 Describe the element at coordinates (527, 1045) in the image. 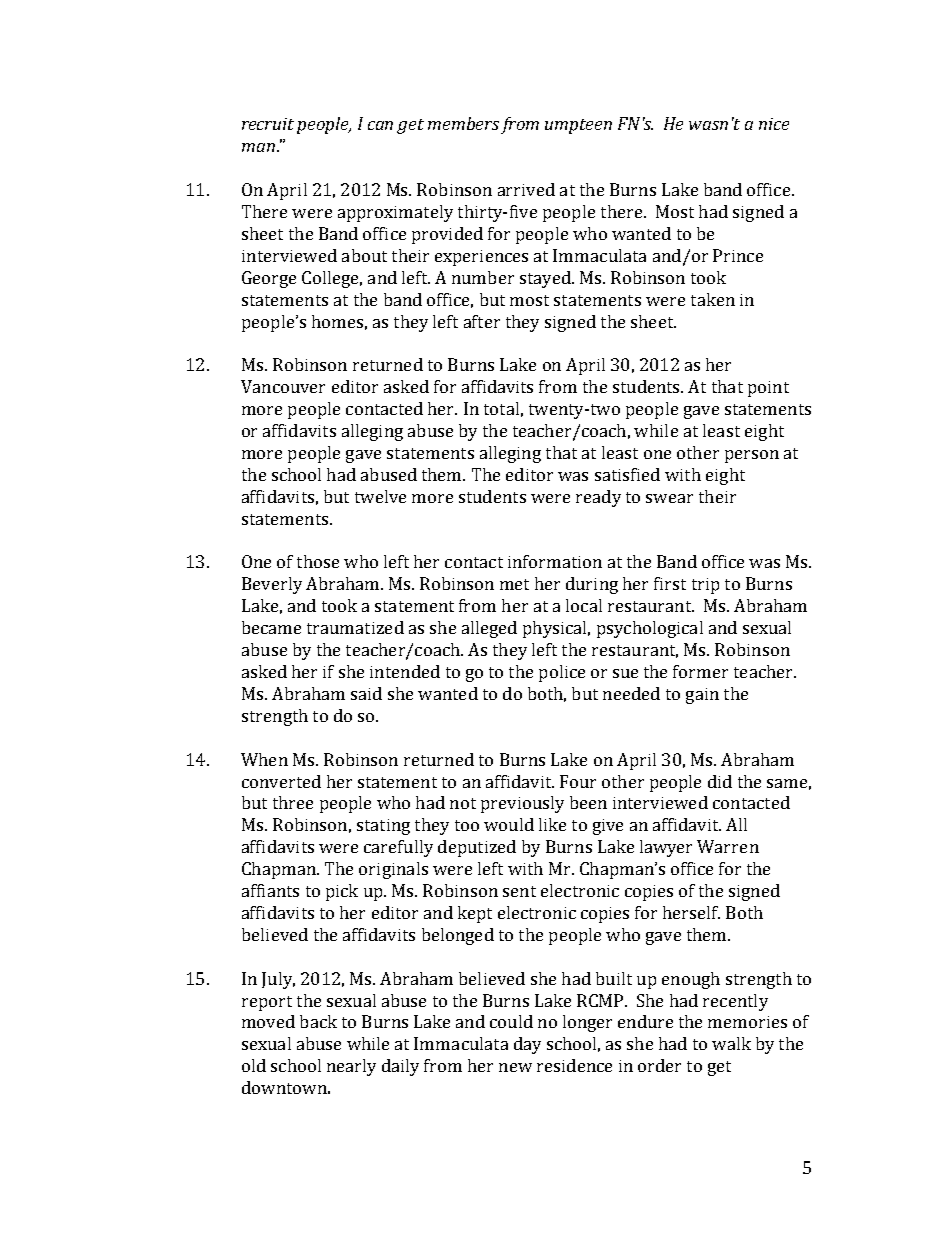

I see `day` at that location.
